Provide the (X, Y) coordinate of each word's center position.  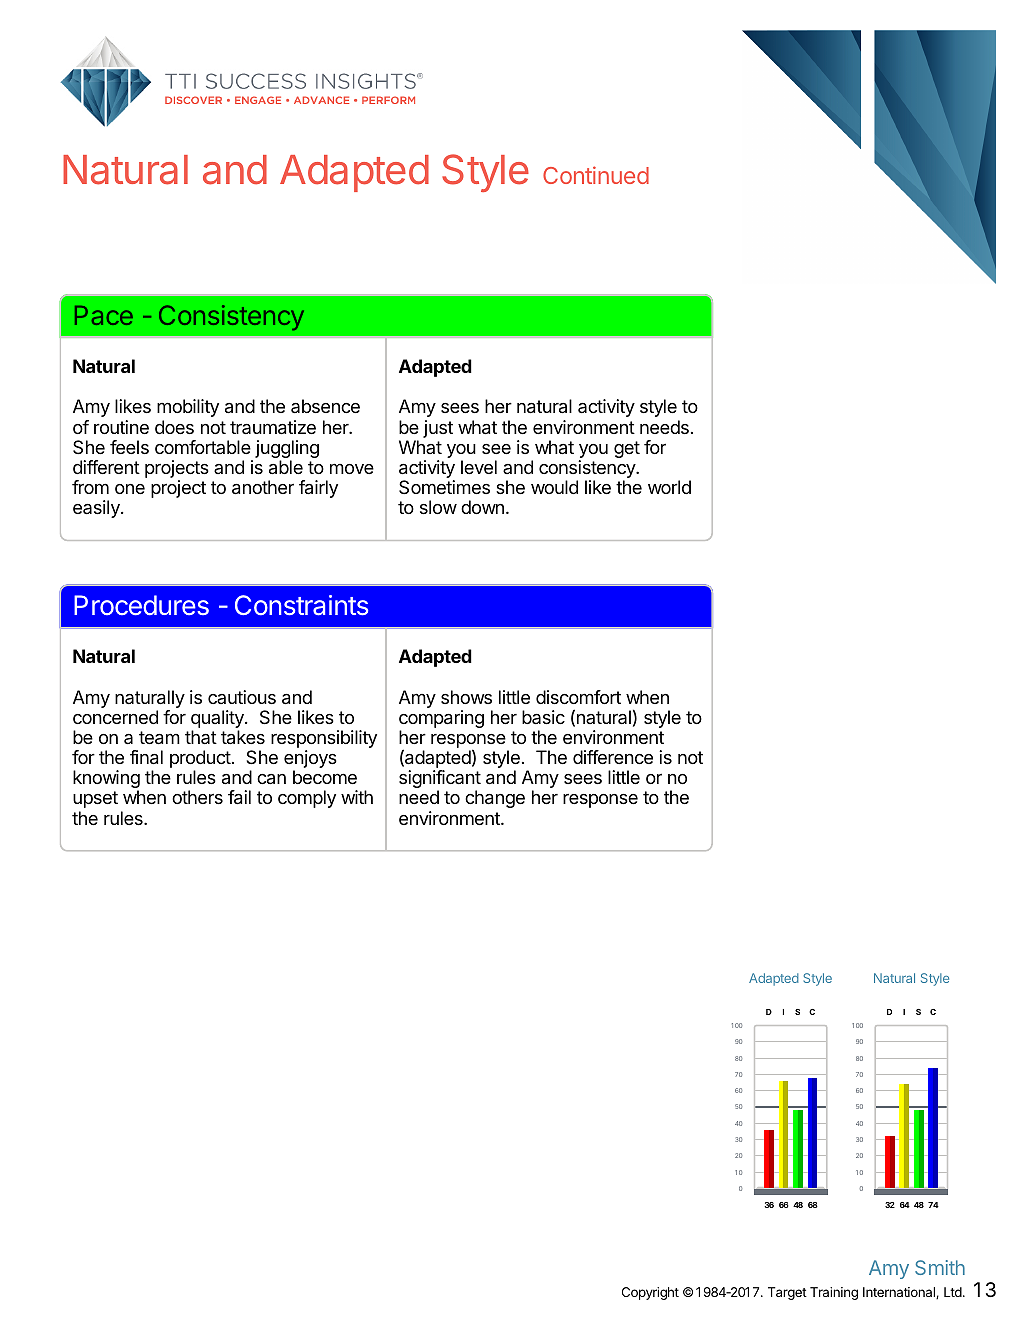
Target (787, 1293)
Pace (104, 315)
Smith (940, 1267)
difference (613, 757)
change (495, 799)
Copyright (650, 1293)
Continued (596, 175)
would (554, 487)
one (130, 489)
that (201, 737)
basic (543, 717)
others (197, 797)
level (479, 467)
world (669, 487)
